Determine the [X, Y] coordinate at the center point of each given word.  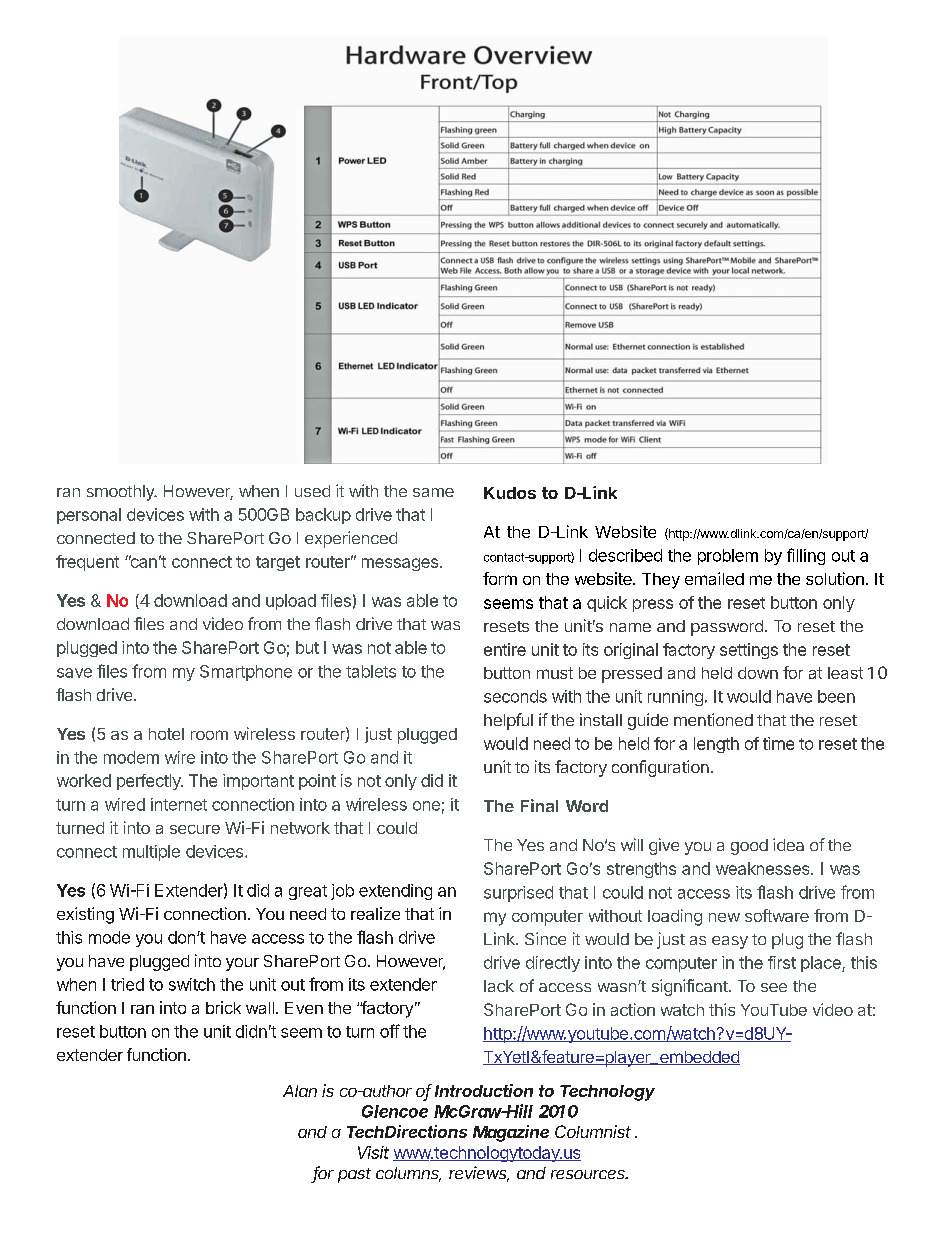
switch [192, 984]
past [354, 1175]
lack [499, 986]
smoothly [121, 493]
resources [589, 1174]
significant [690, 987]
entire [505, 649]
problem [728, 557]
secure [195, 829]
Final [539, 805]
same [433, 492]
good [749, 847]
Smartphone [246, 673]
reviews [479, 1174]
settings [749, 651]
